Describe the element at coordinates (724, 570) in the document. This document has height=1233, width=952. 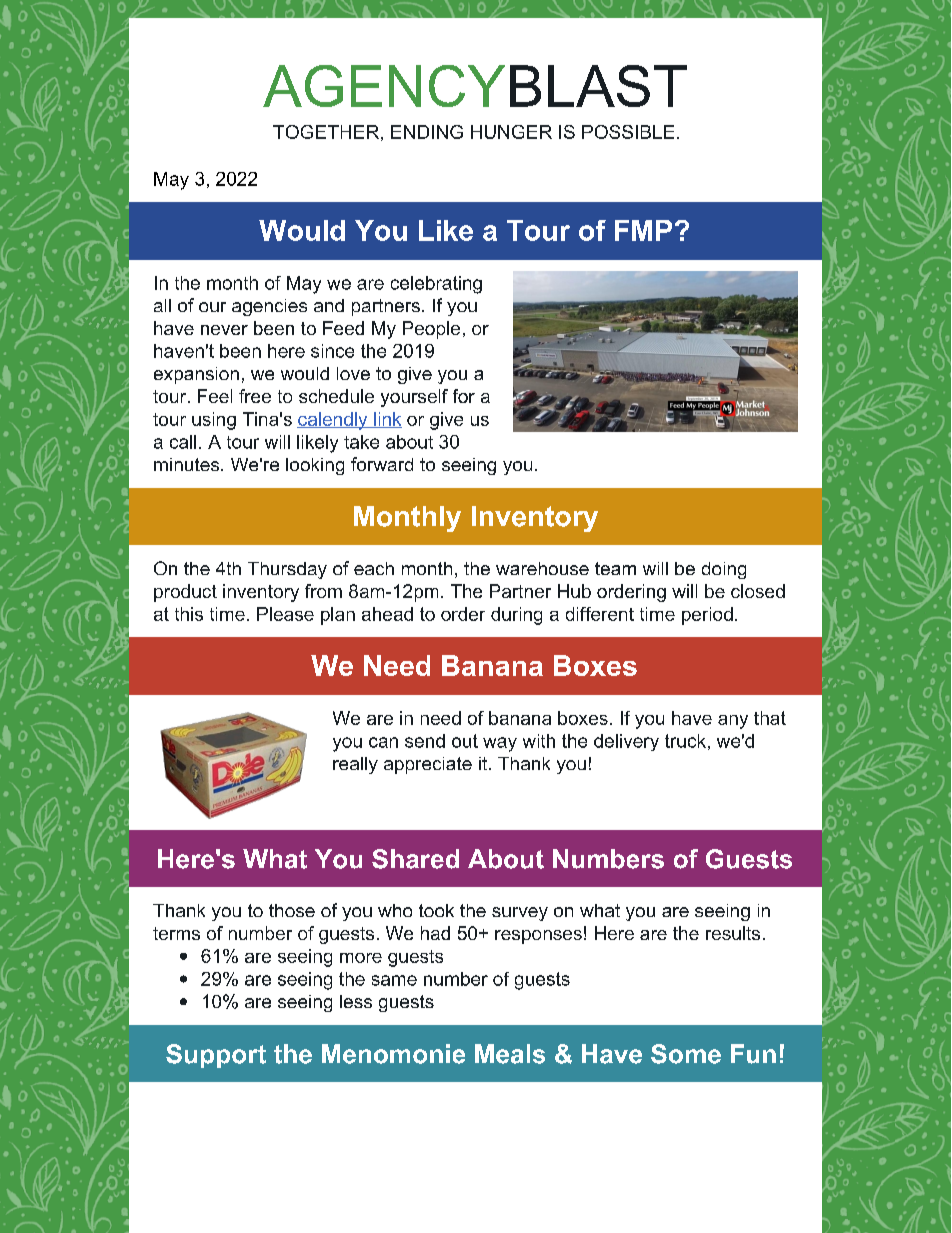
I see `doing` at that location.
